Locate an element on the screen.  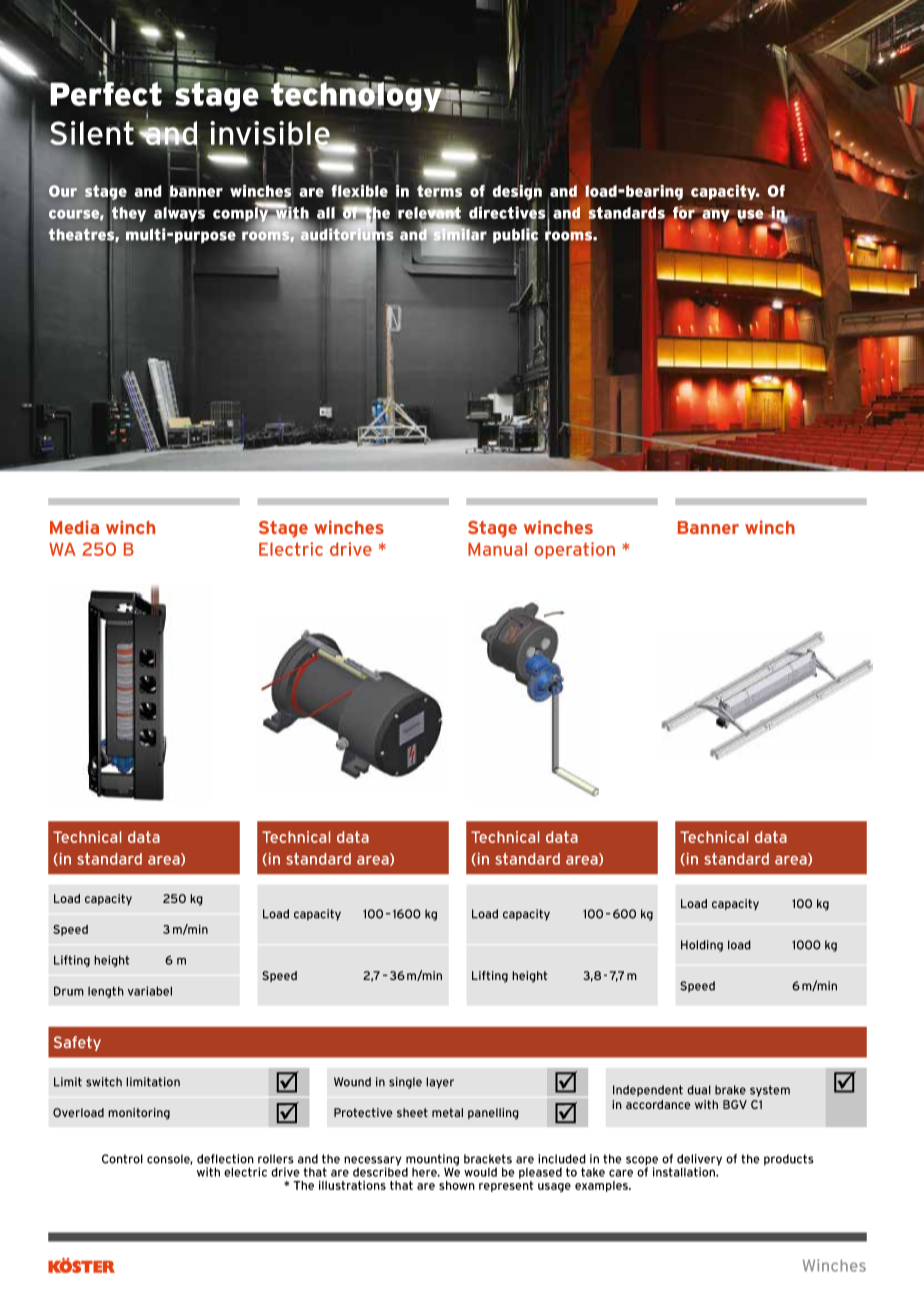
flexible is located at coordinates (360, 191).
